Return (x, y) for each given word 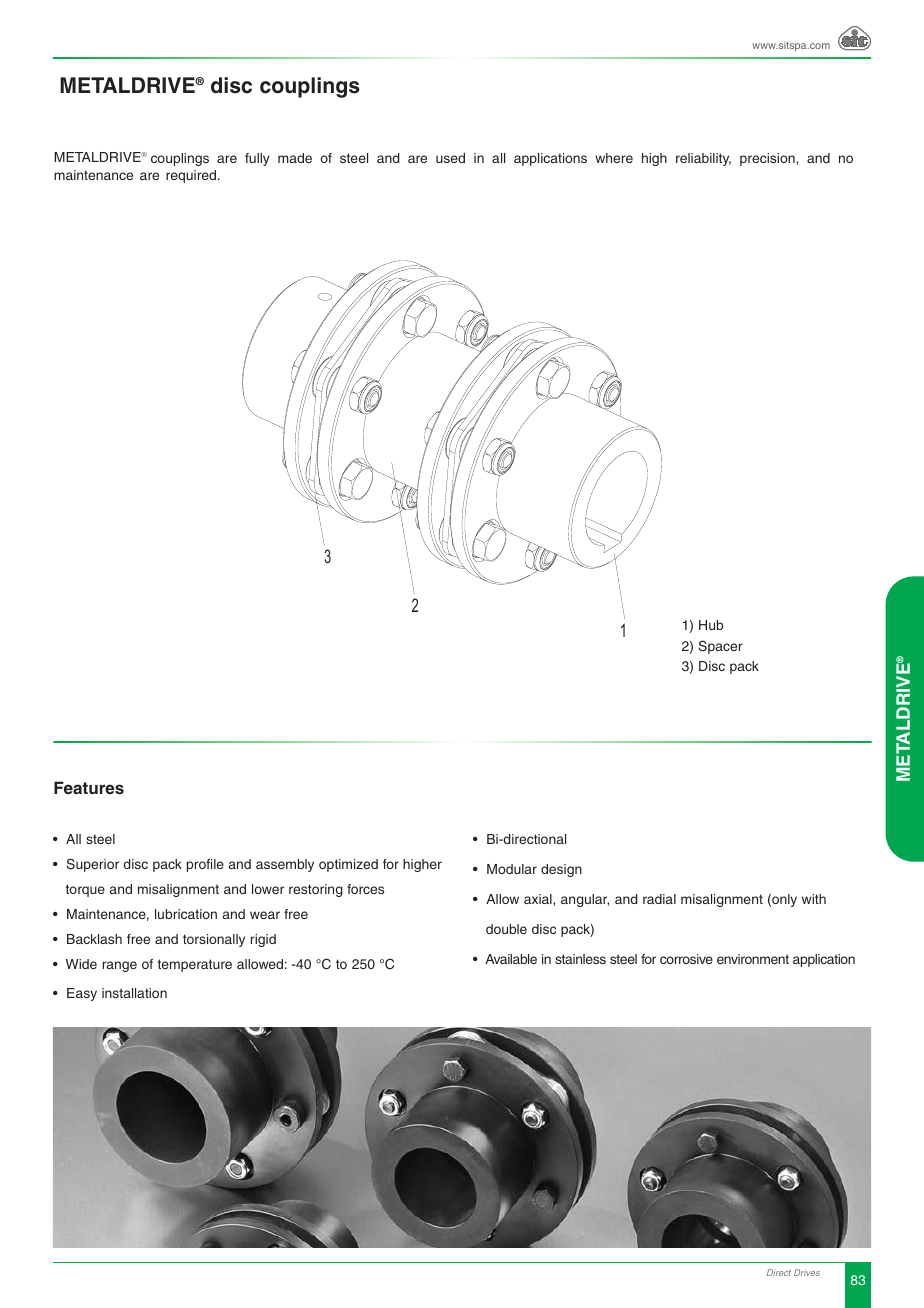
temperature (195, 965)
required (192, 176)
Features (89, 787)
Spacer (721, 647)
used (450, 158)
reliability (703, 159)
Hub (711, 625)
